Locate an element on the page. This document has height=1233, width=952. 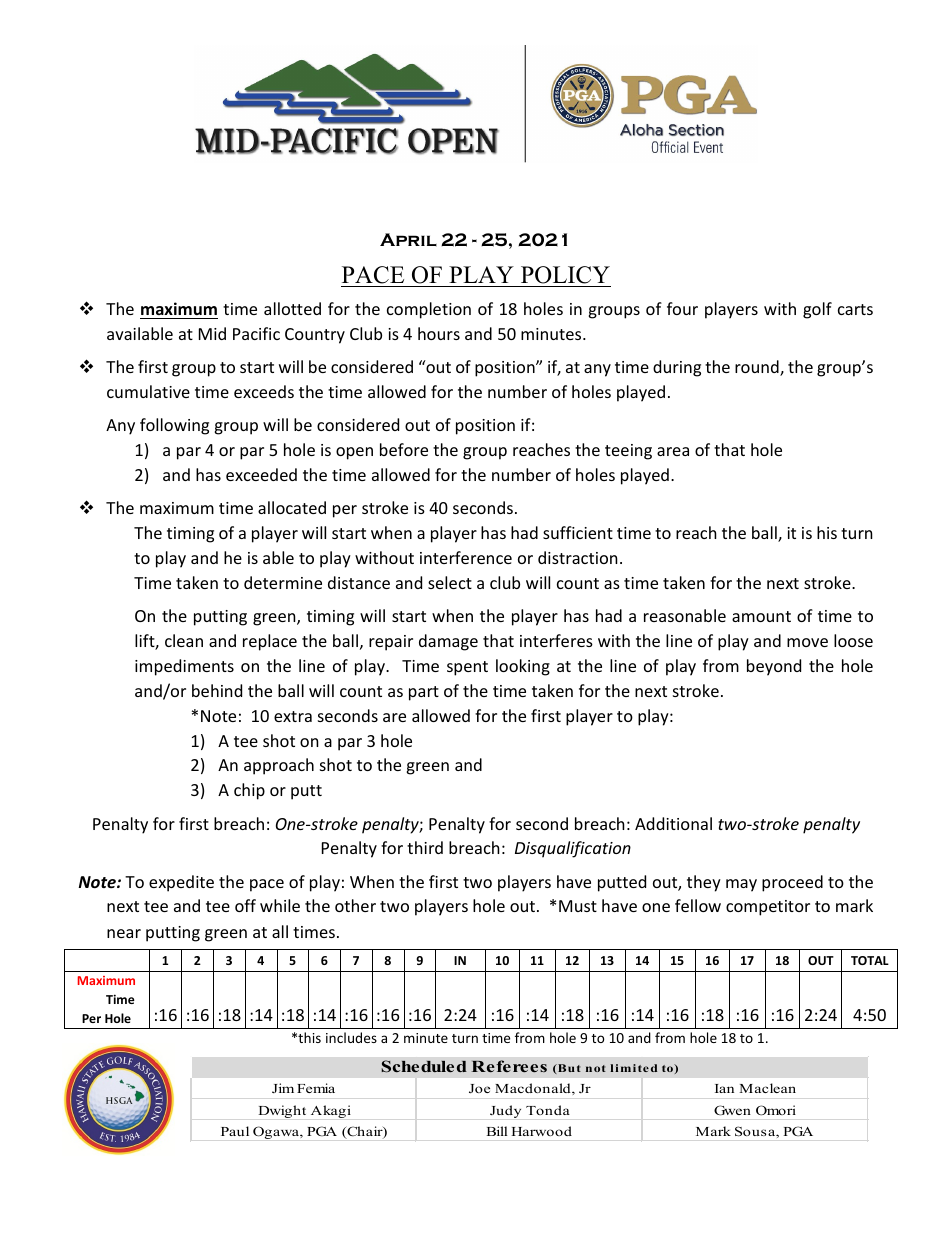
golf is located at coordinates (817, 310).
